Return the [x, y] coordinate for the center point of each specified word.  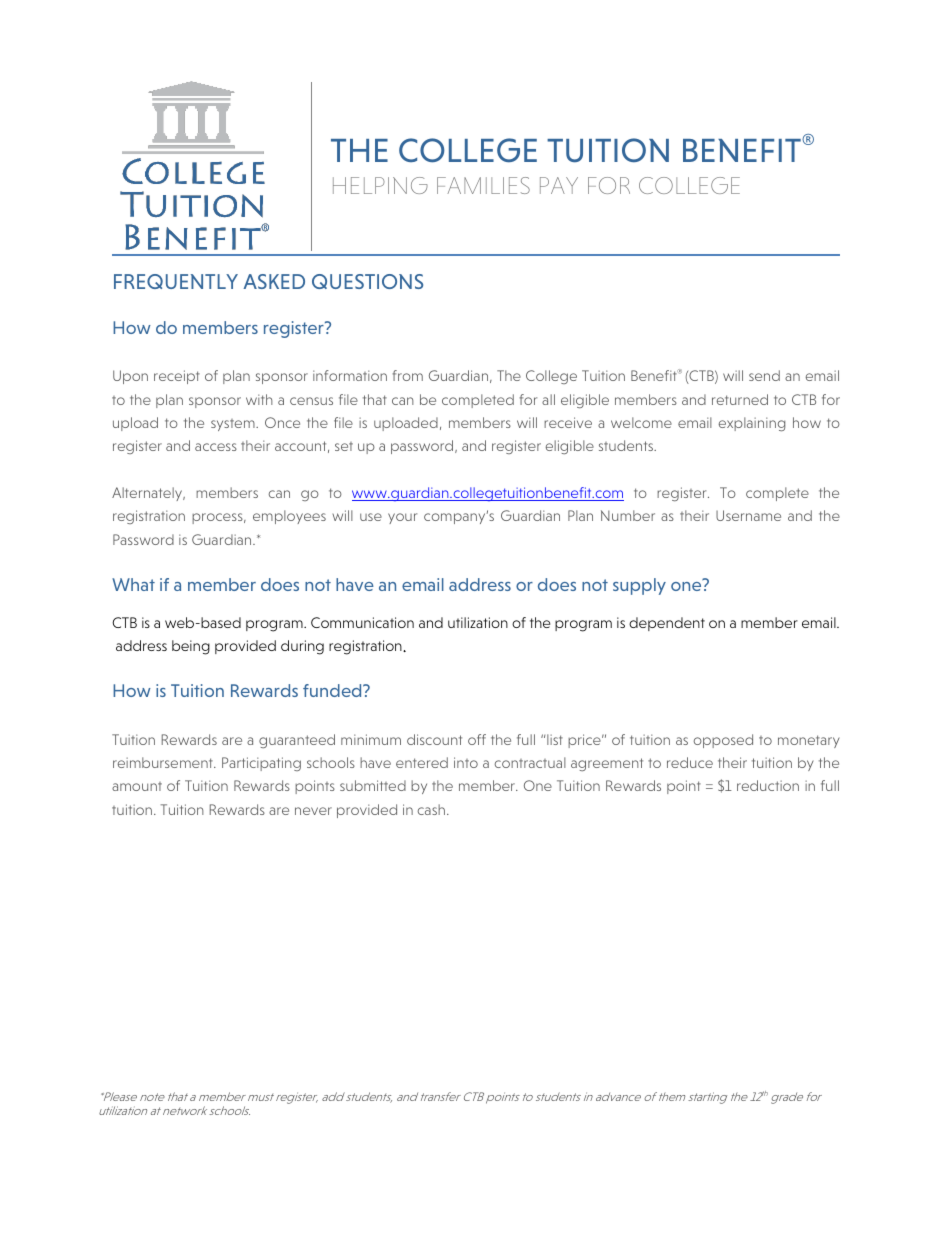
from [408, 375]
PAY [559, 185]
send [764, 375]
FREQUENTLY [176, 281]
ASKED [274, 281]
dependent [667, 624]
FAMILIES [483, 185]
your [402, 518]
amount [137, 786]
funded [333, 690]
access [216, 447]
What [133, 584]
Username [748, 515]
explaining [752, 424]
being [191, 647]
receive [568, 422]
